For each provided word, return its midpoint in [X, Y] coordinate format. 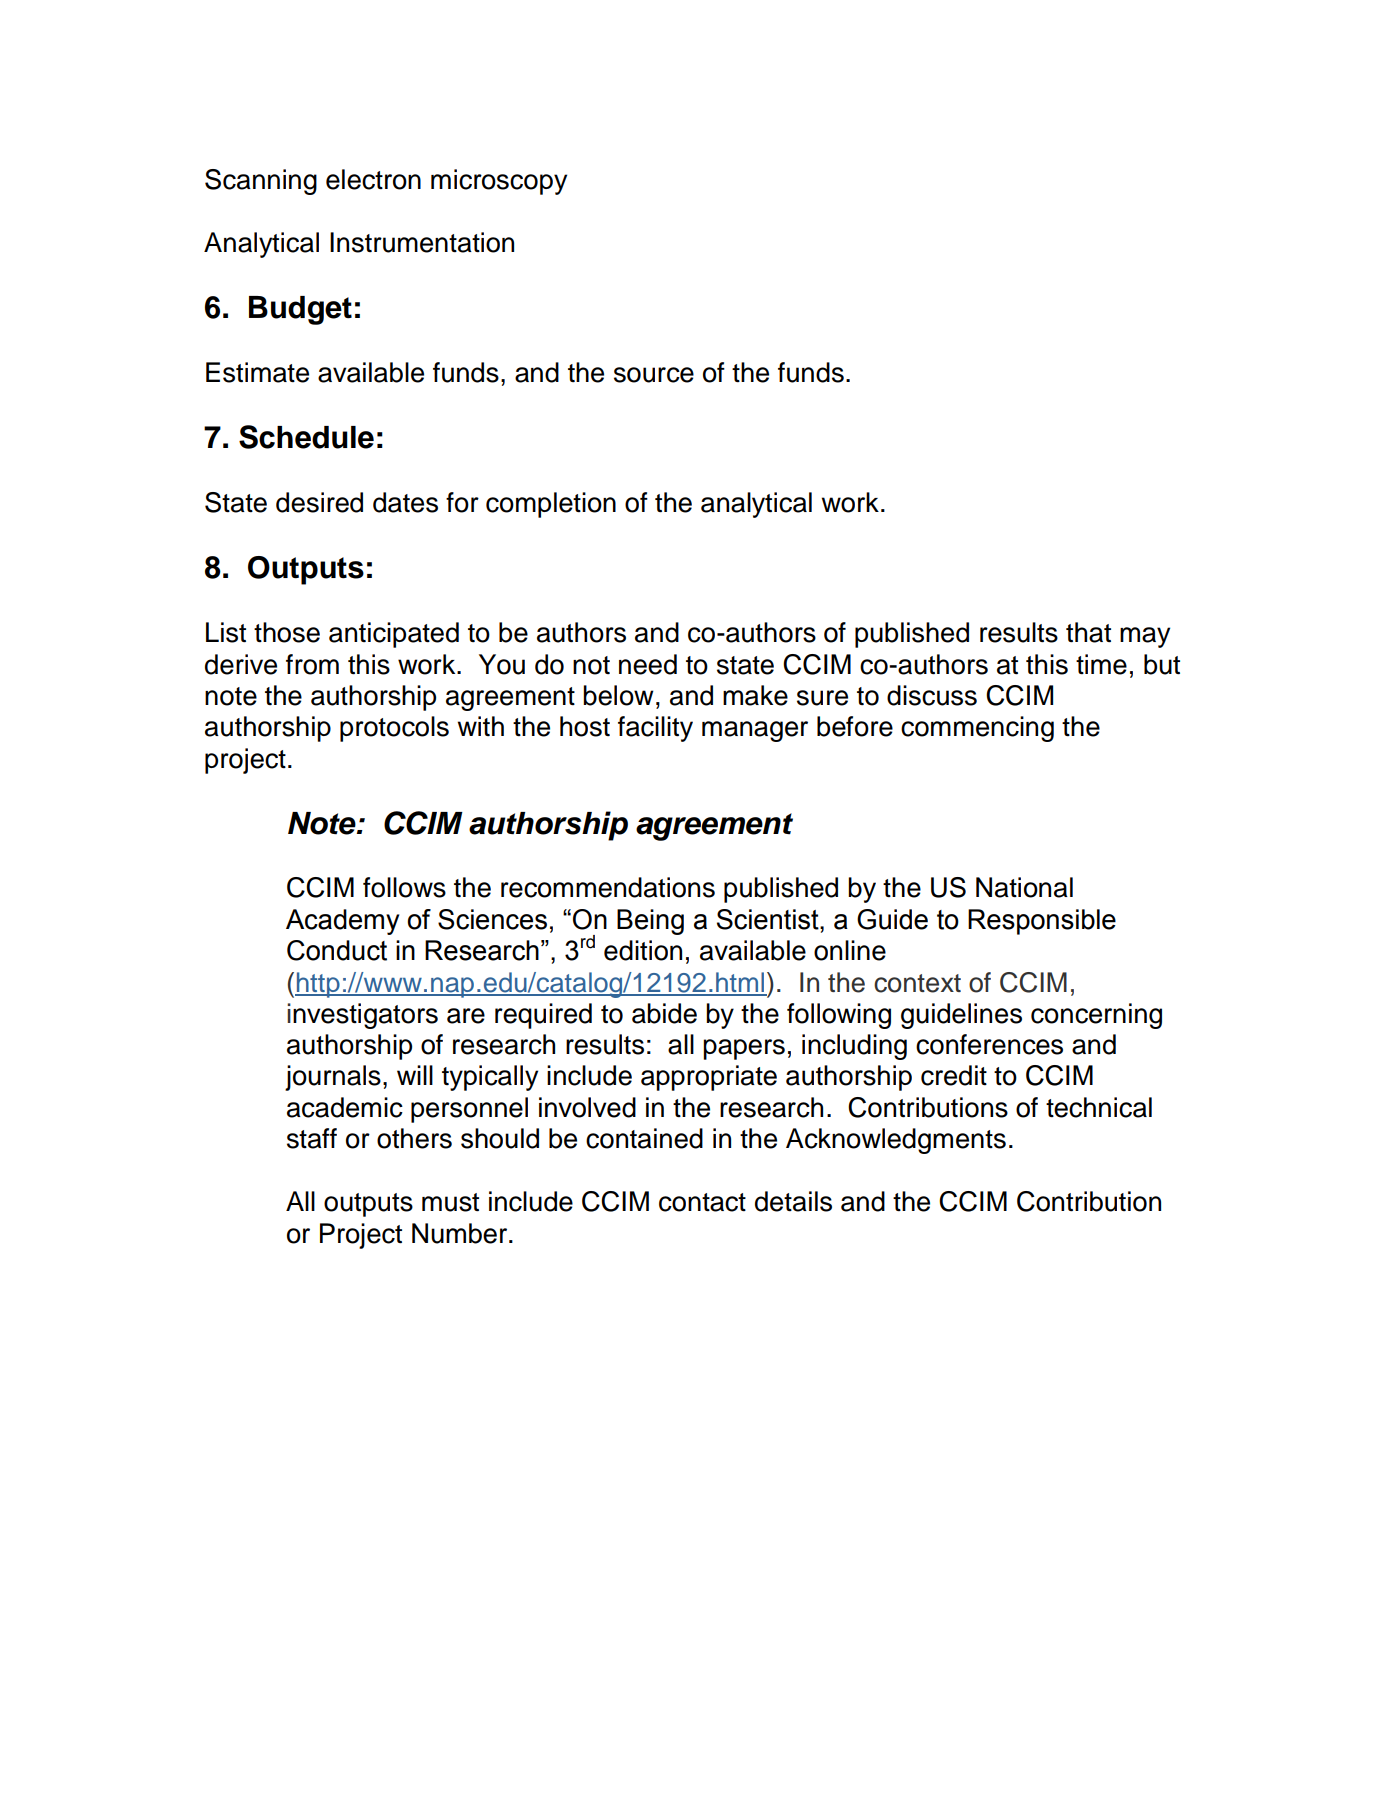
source [654, 375]
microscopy [499, 182]
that [1088, 632]
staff [312, 1138]
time [1101, 664]
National [1024, 887]
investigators [362, 1016]
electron [373, 179]
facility [655, 729]
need [648, 664]
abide [664, 1013]
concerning [1096, 1016]
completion [551, 505]
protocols [394, 729]
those [287, 632]
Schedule [306, 437]
